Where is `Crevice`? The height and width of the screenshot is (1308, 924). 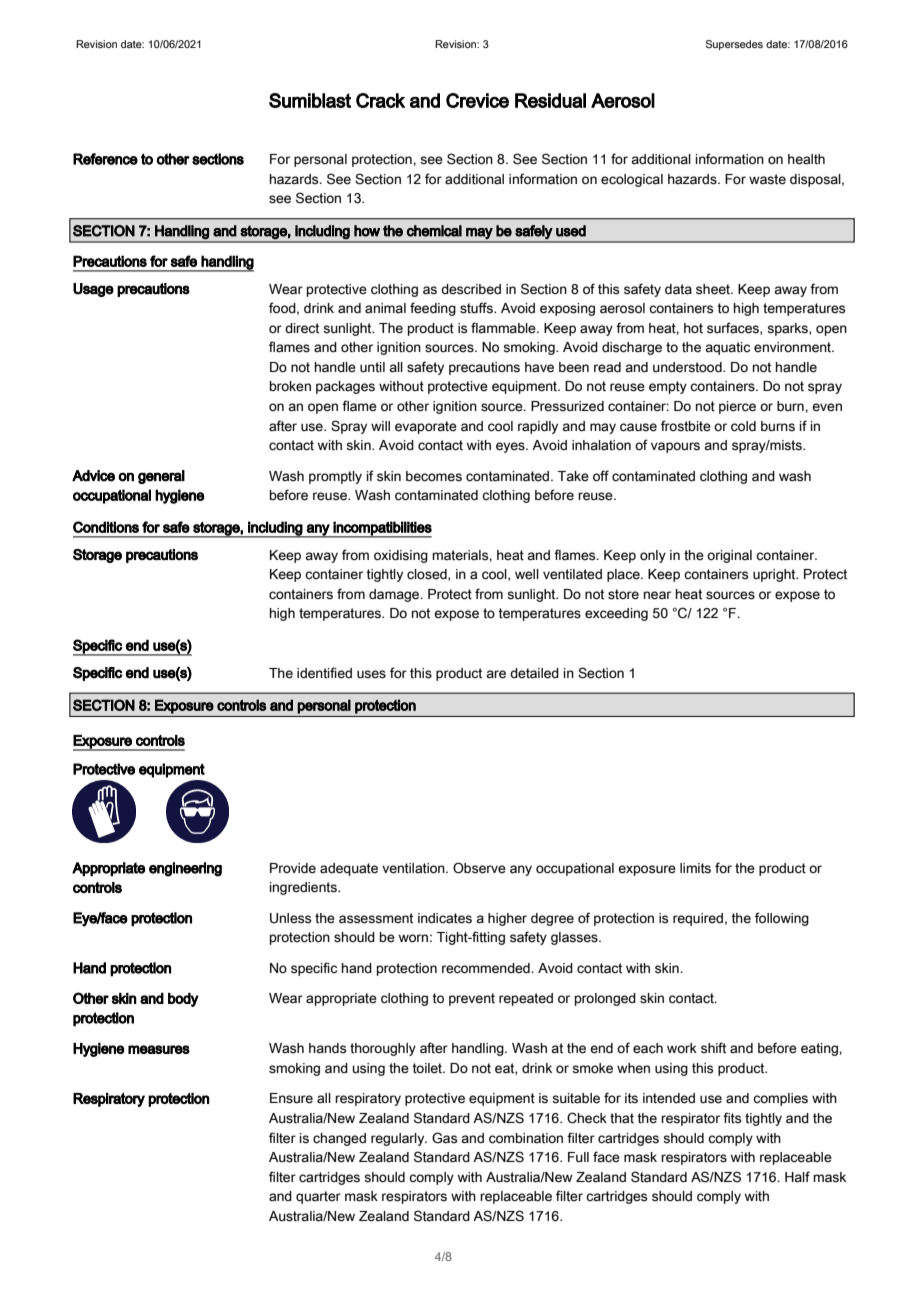 Crevice is located at coordinates (477, 100).
